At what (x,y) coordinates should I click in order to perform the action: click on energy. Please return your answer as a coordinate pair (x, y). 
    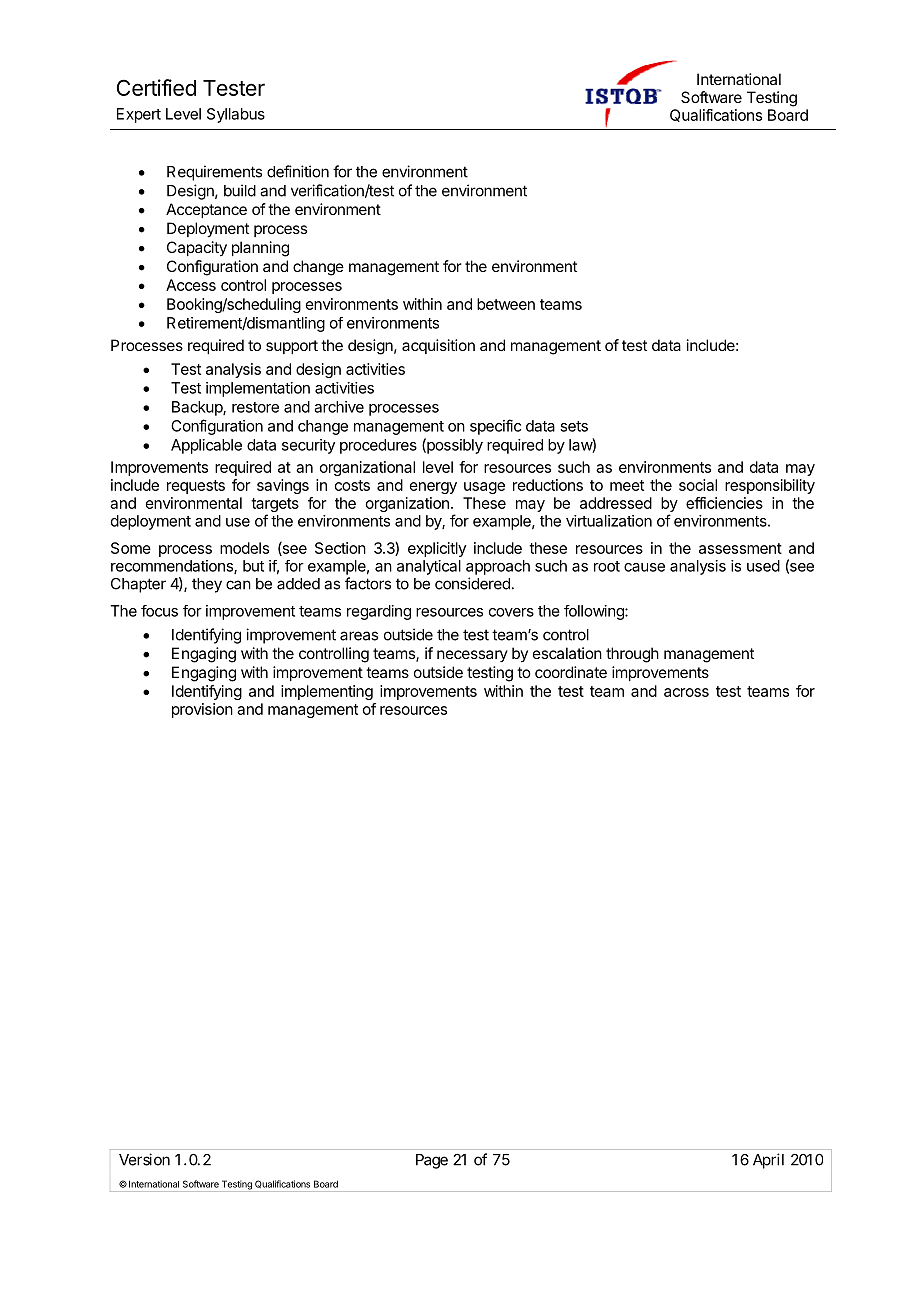
    Looking at the image, I should click on (433, 488).
